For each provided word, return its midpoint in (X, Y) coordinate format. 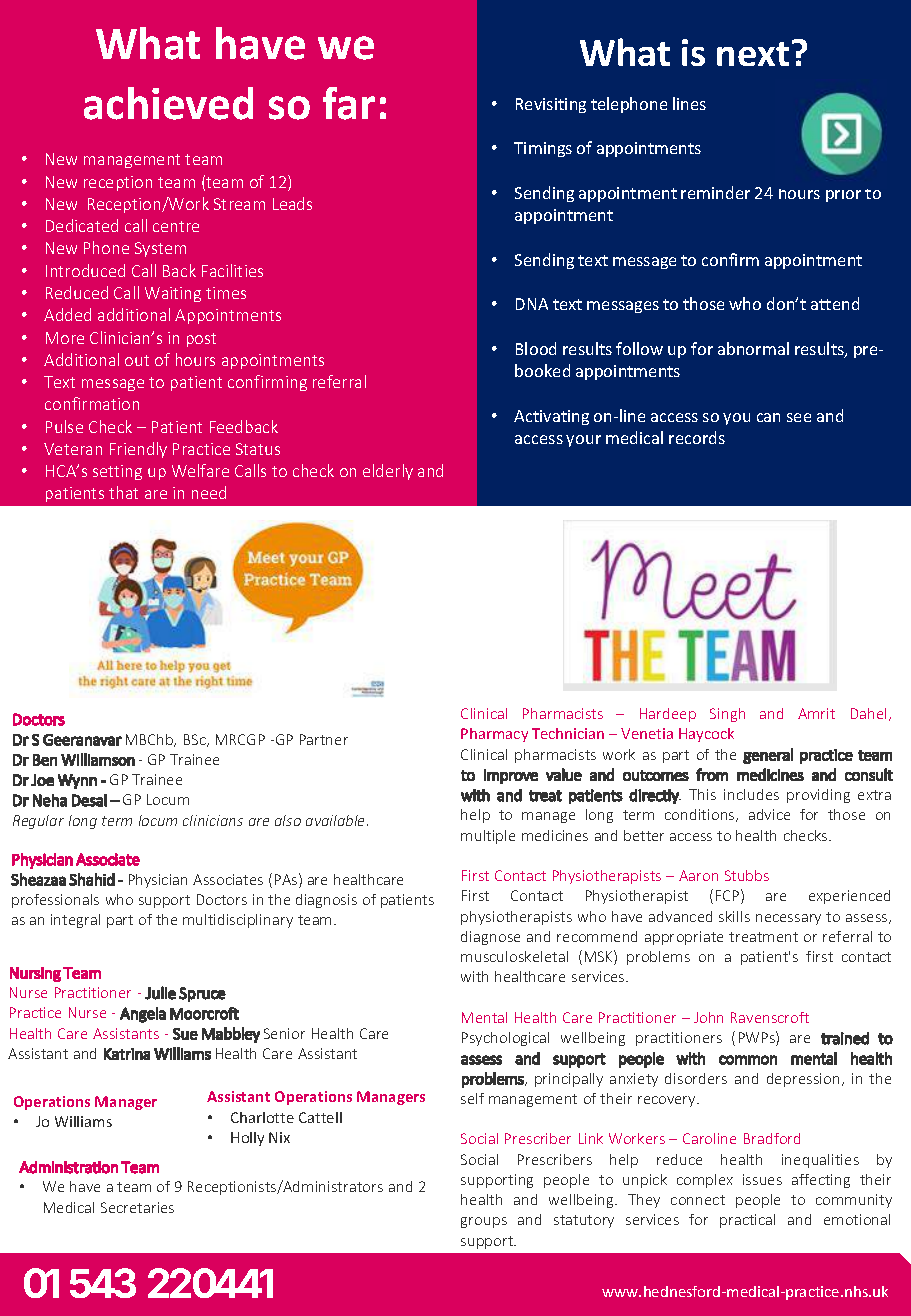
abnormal (753, 348)
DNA (532, 304)
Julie (160, 993)
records (697, 437)
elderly (388, 472)
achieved (168, 103)
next (753, 54)
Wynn (77, 781)
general (768, 756)
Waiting (173, 294)
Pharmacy (494, 735)
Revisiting (551, 105)
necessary (788, 919)
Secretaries (137, 1207)
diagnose (490, 938)
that (123, 492)
